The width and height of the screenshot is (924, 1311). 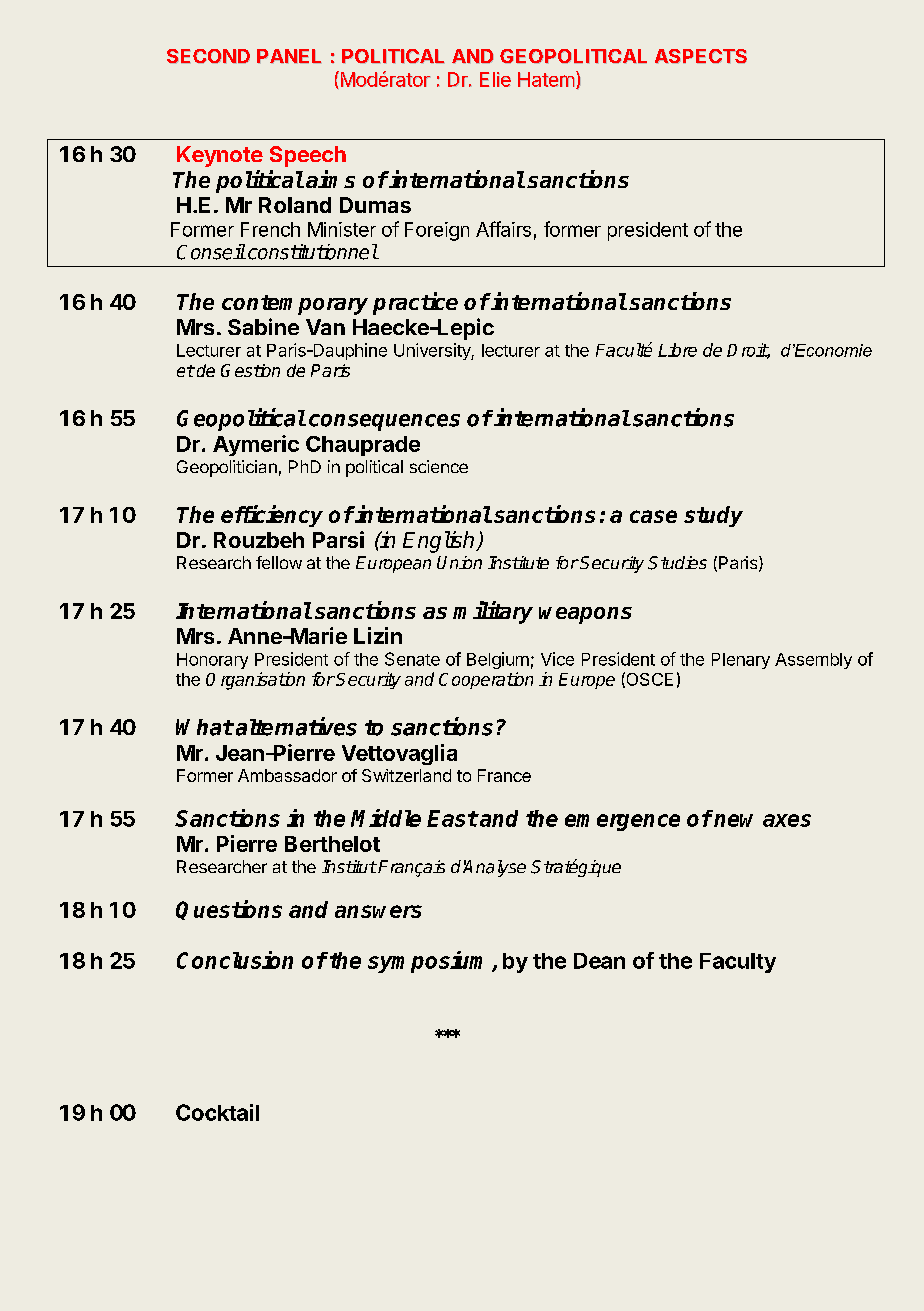 I want to click on Libre, so click(x=677, y=350).
